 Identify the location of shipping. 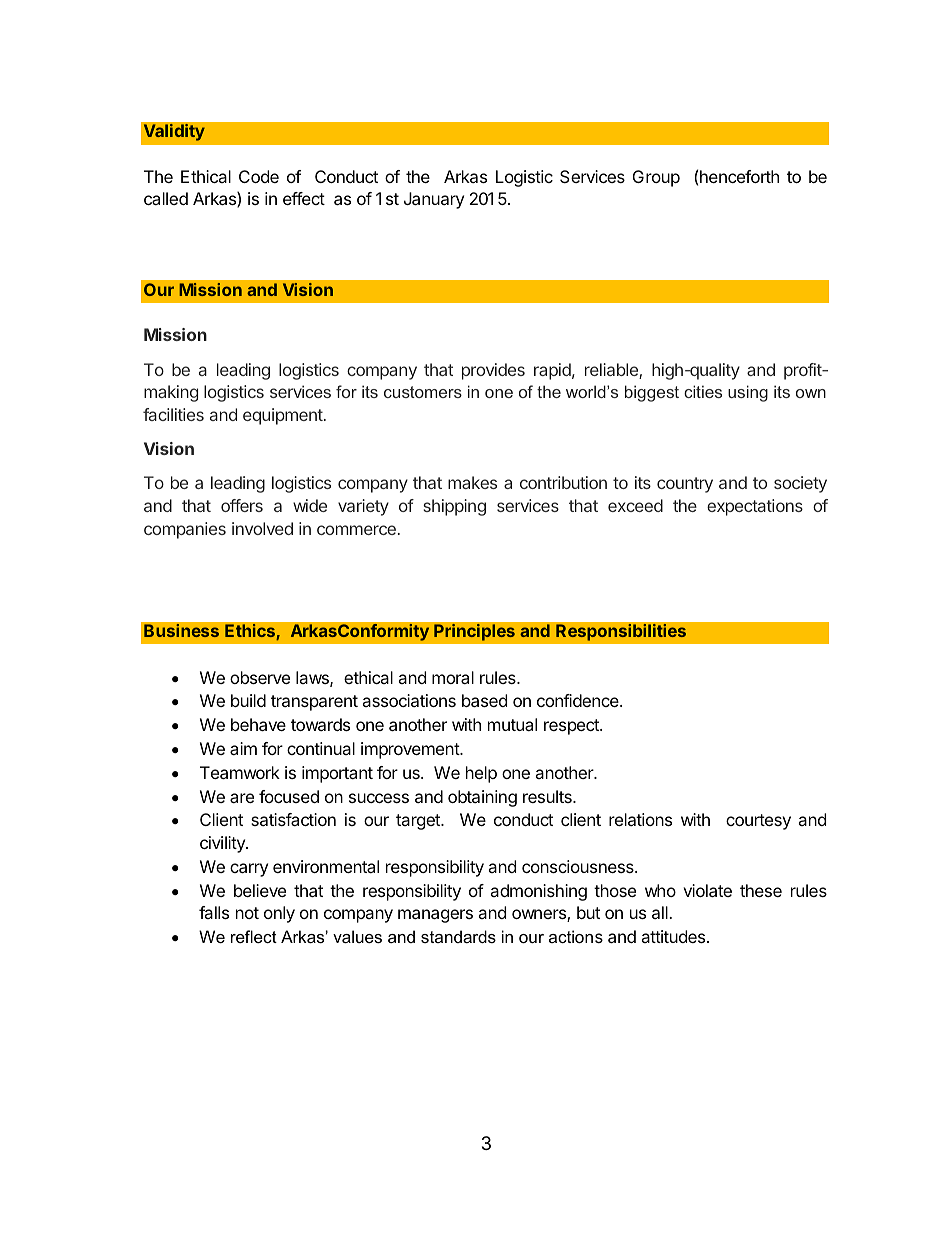
(454, 507).
